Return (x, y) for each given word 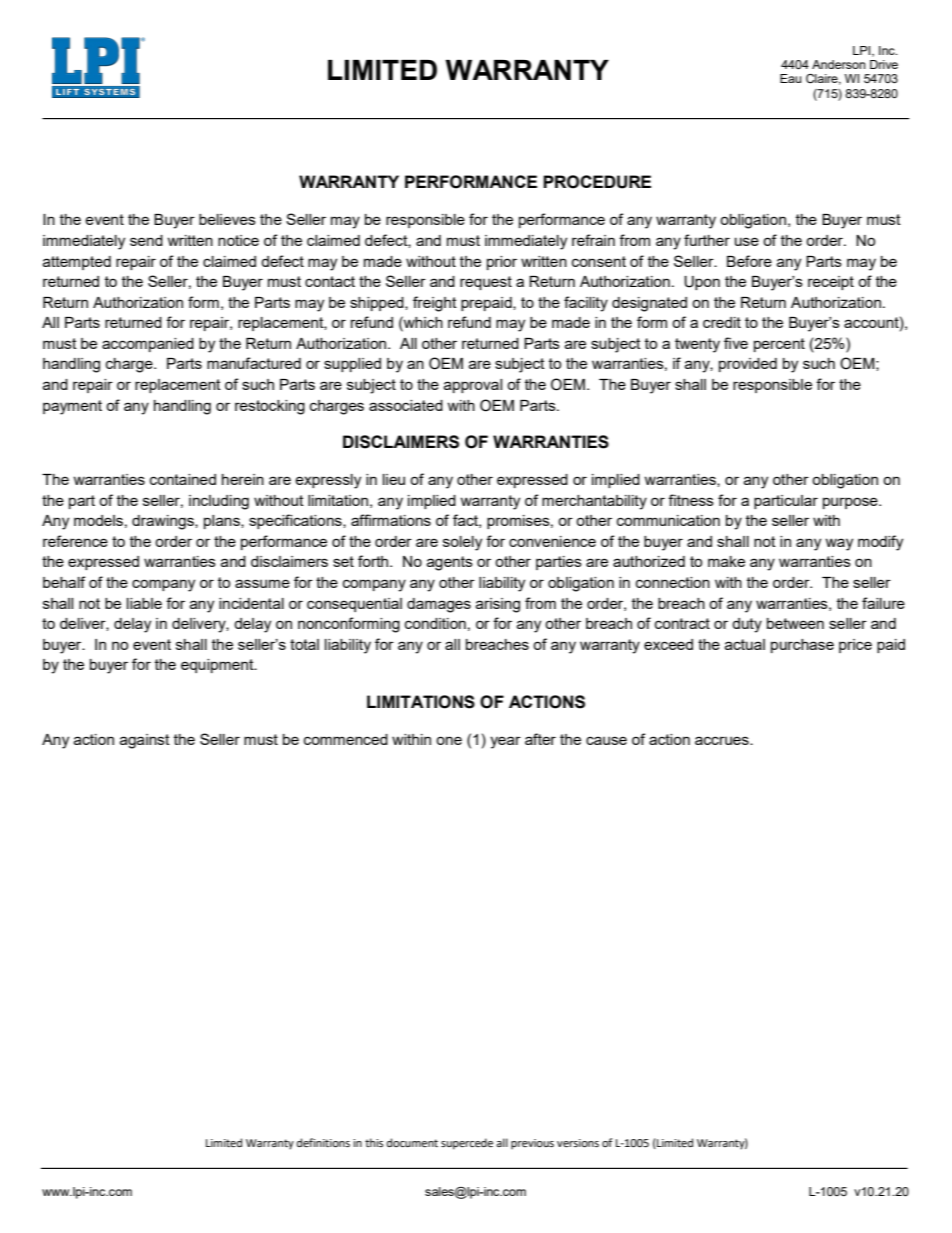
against (145, 741)
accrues (723, 740)
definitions (323, 1143)
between (795, 623)
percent (779, 345)
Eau (790, 78)
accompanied (148, 345)
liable (144, 603)
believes (227, 219)
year (505, 742)
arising (498, 605)
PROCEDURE (597, 182)
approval (473, 386)
